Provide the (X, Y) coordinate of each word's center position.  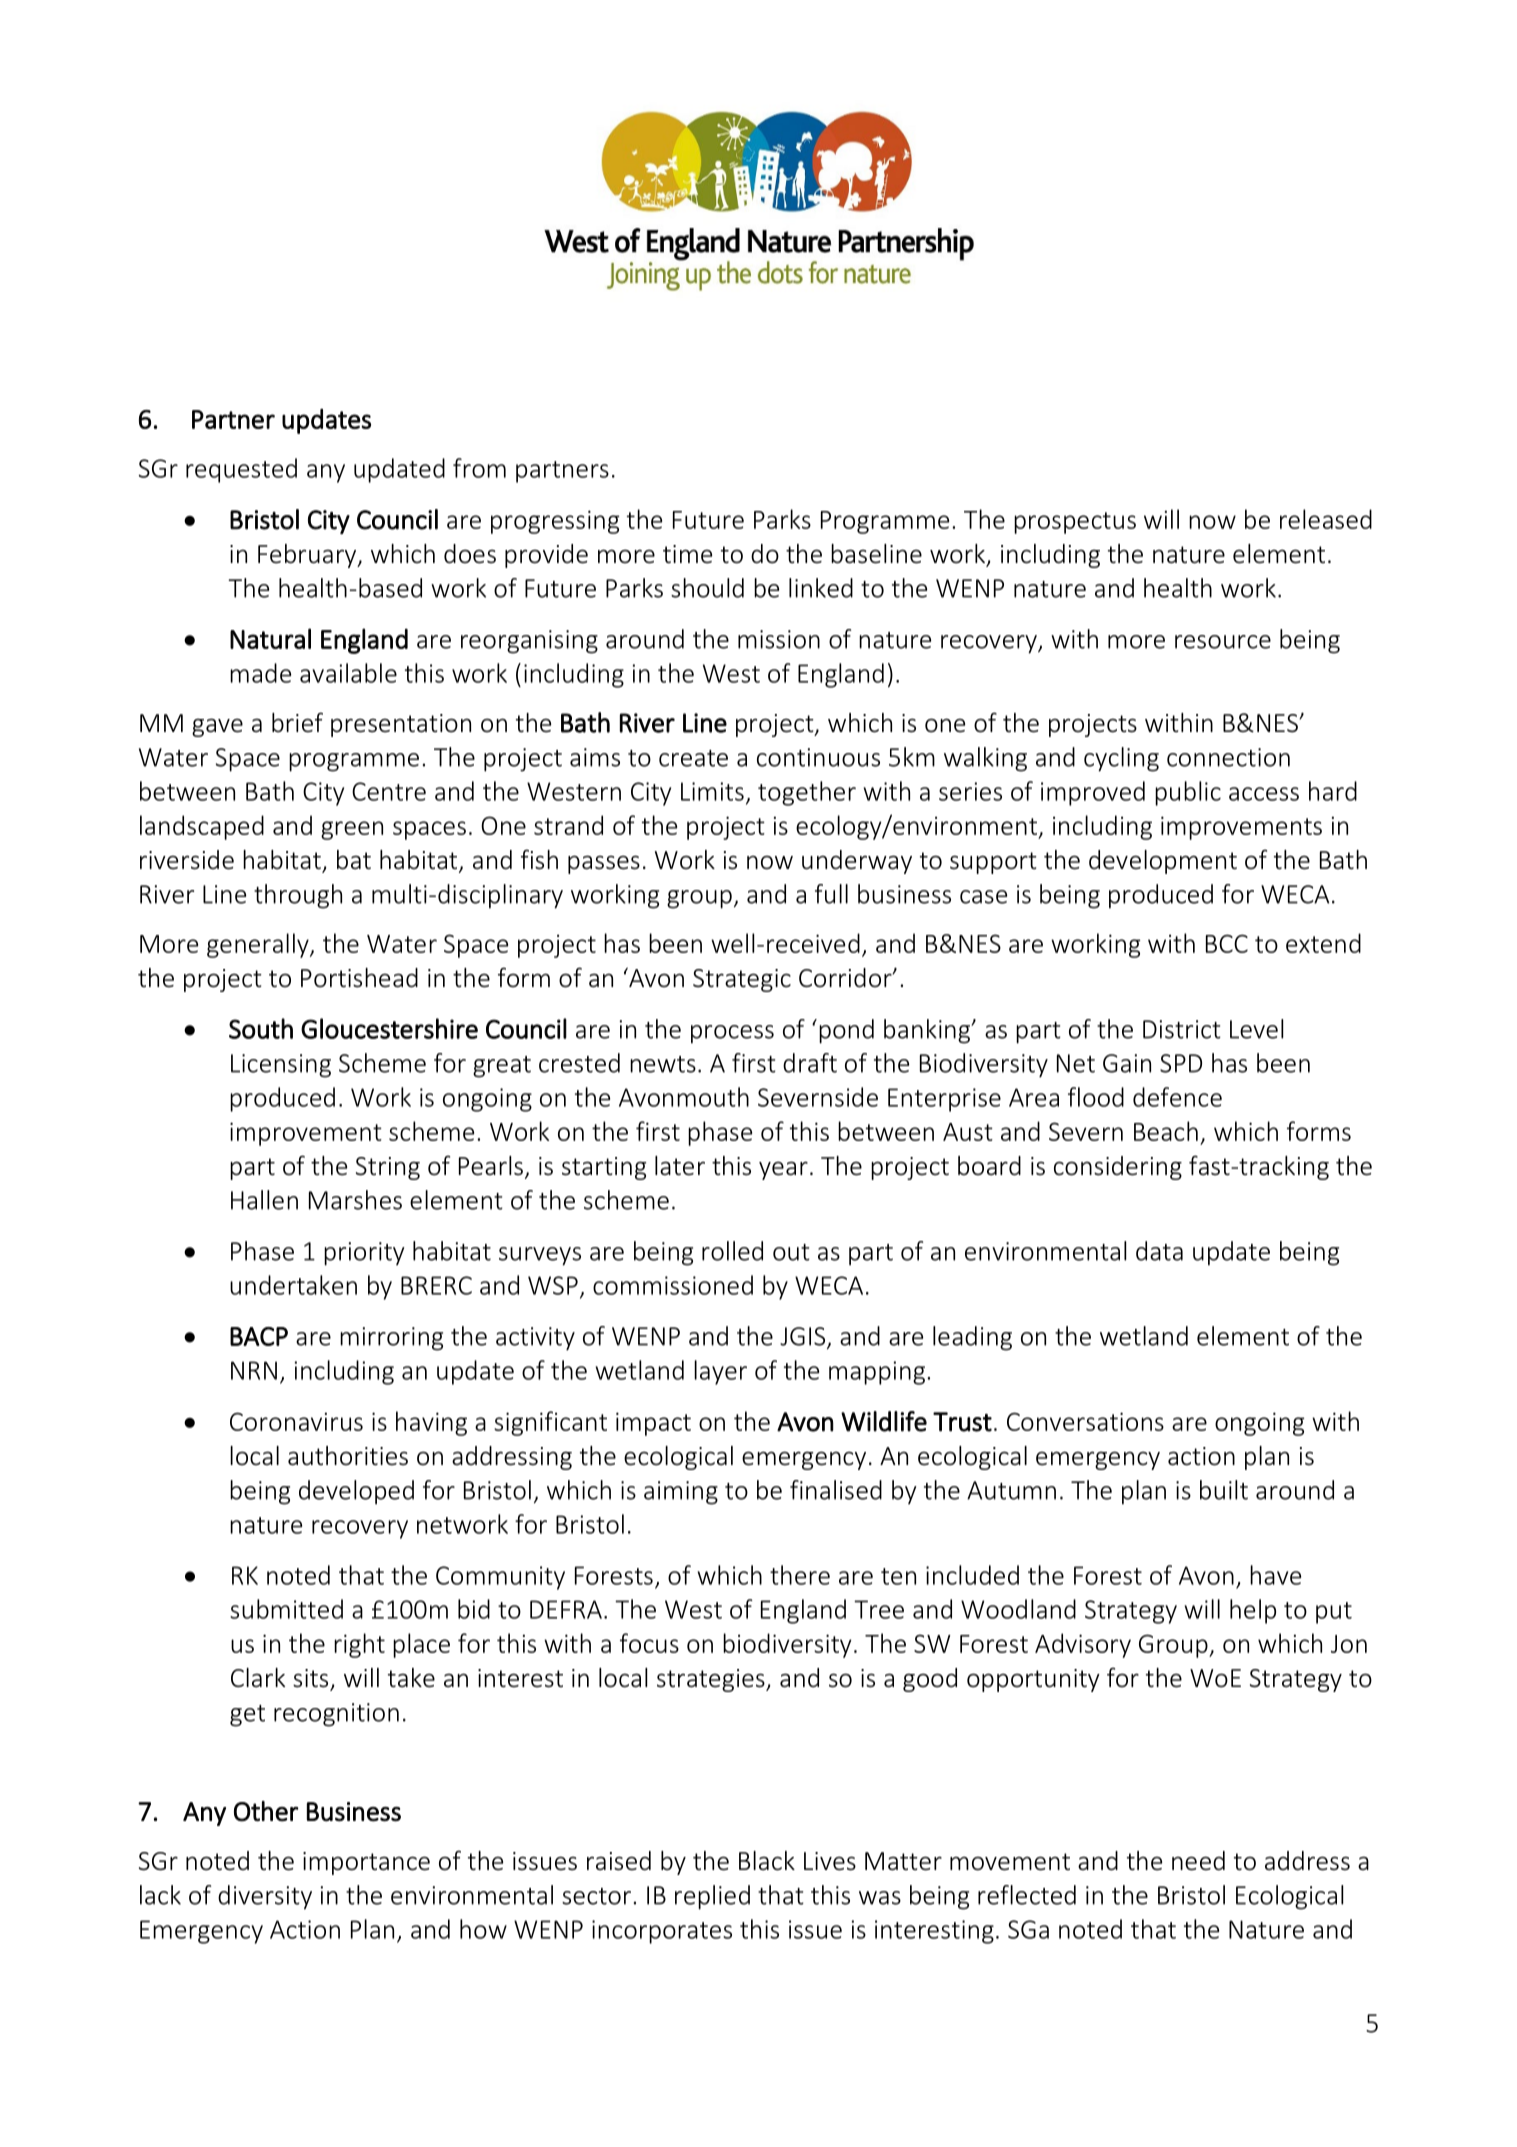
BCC (1227, 944)
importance (366, 1863)
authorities (348, 1456)
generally (259, 945)
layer (720, 1372)
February (308, 556)
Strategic (742, 980)
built (1224, 1490)
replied (712, 1897)
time (687, 554)
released (1326, 519)
